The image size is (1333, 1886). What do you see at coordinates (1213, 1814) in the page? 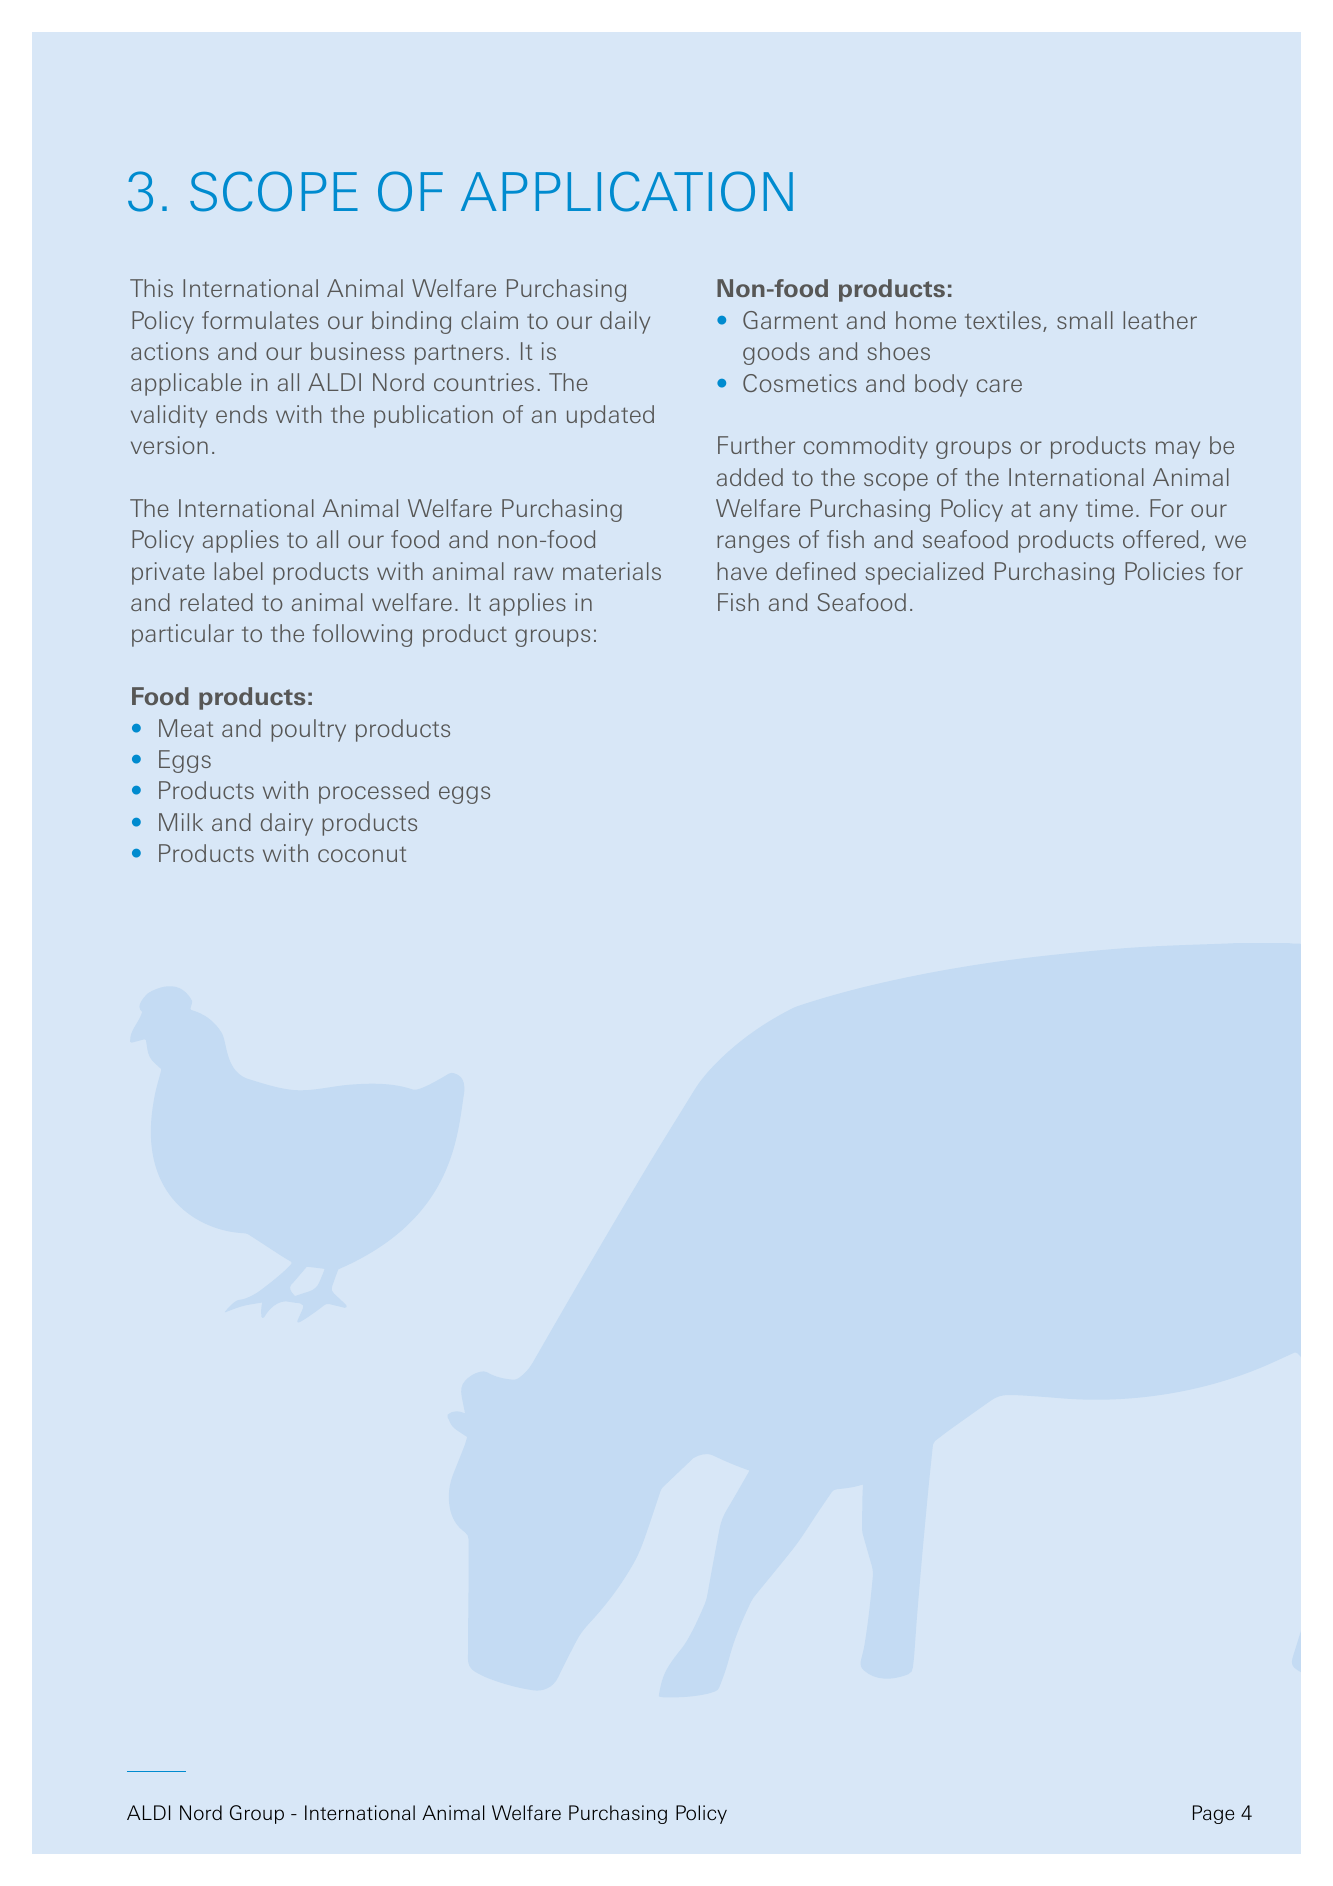
I see `Seite` at bounding box center [1213, 1814].
